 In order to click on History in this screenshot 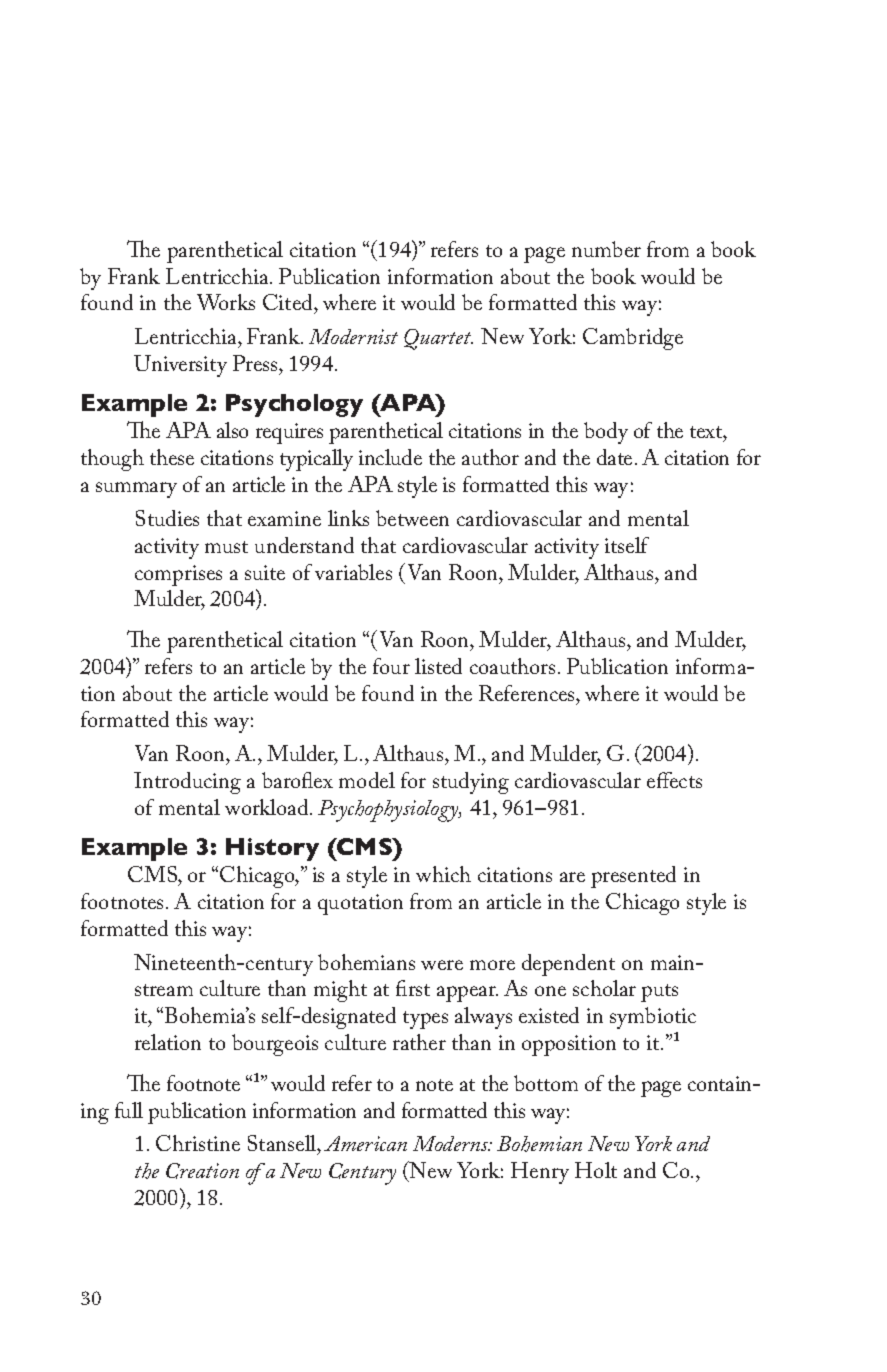, I will do `click(272, 849)`.
